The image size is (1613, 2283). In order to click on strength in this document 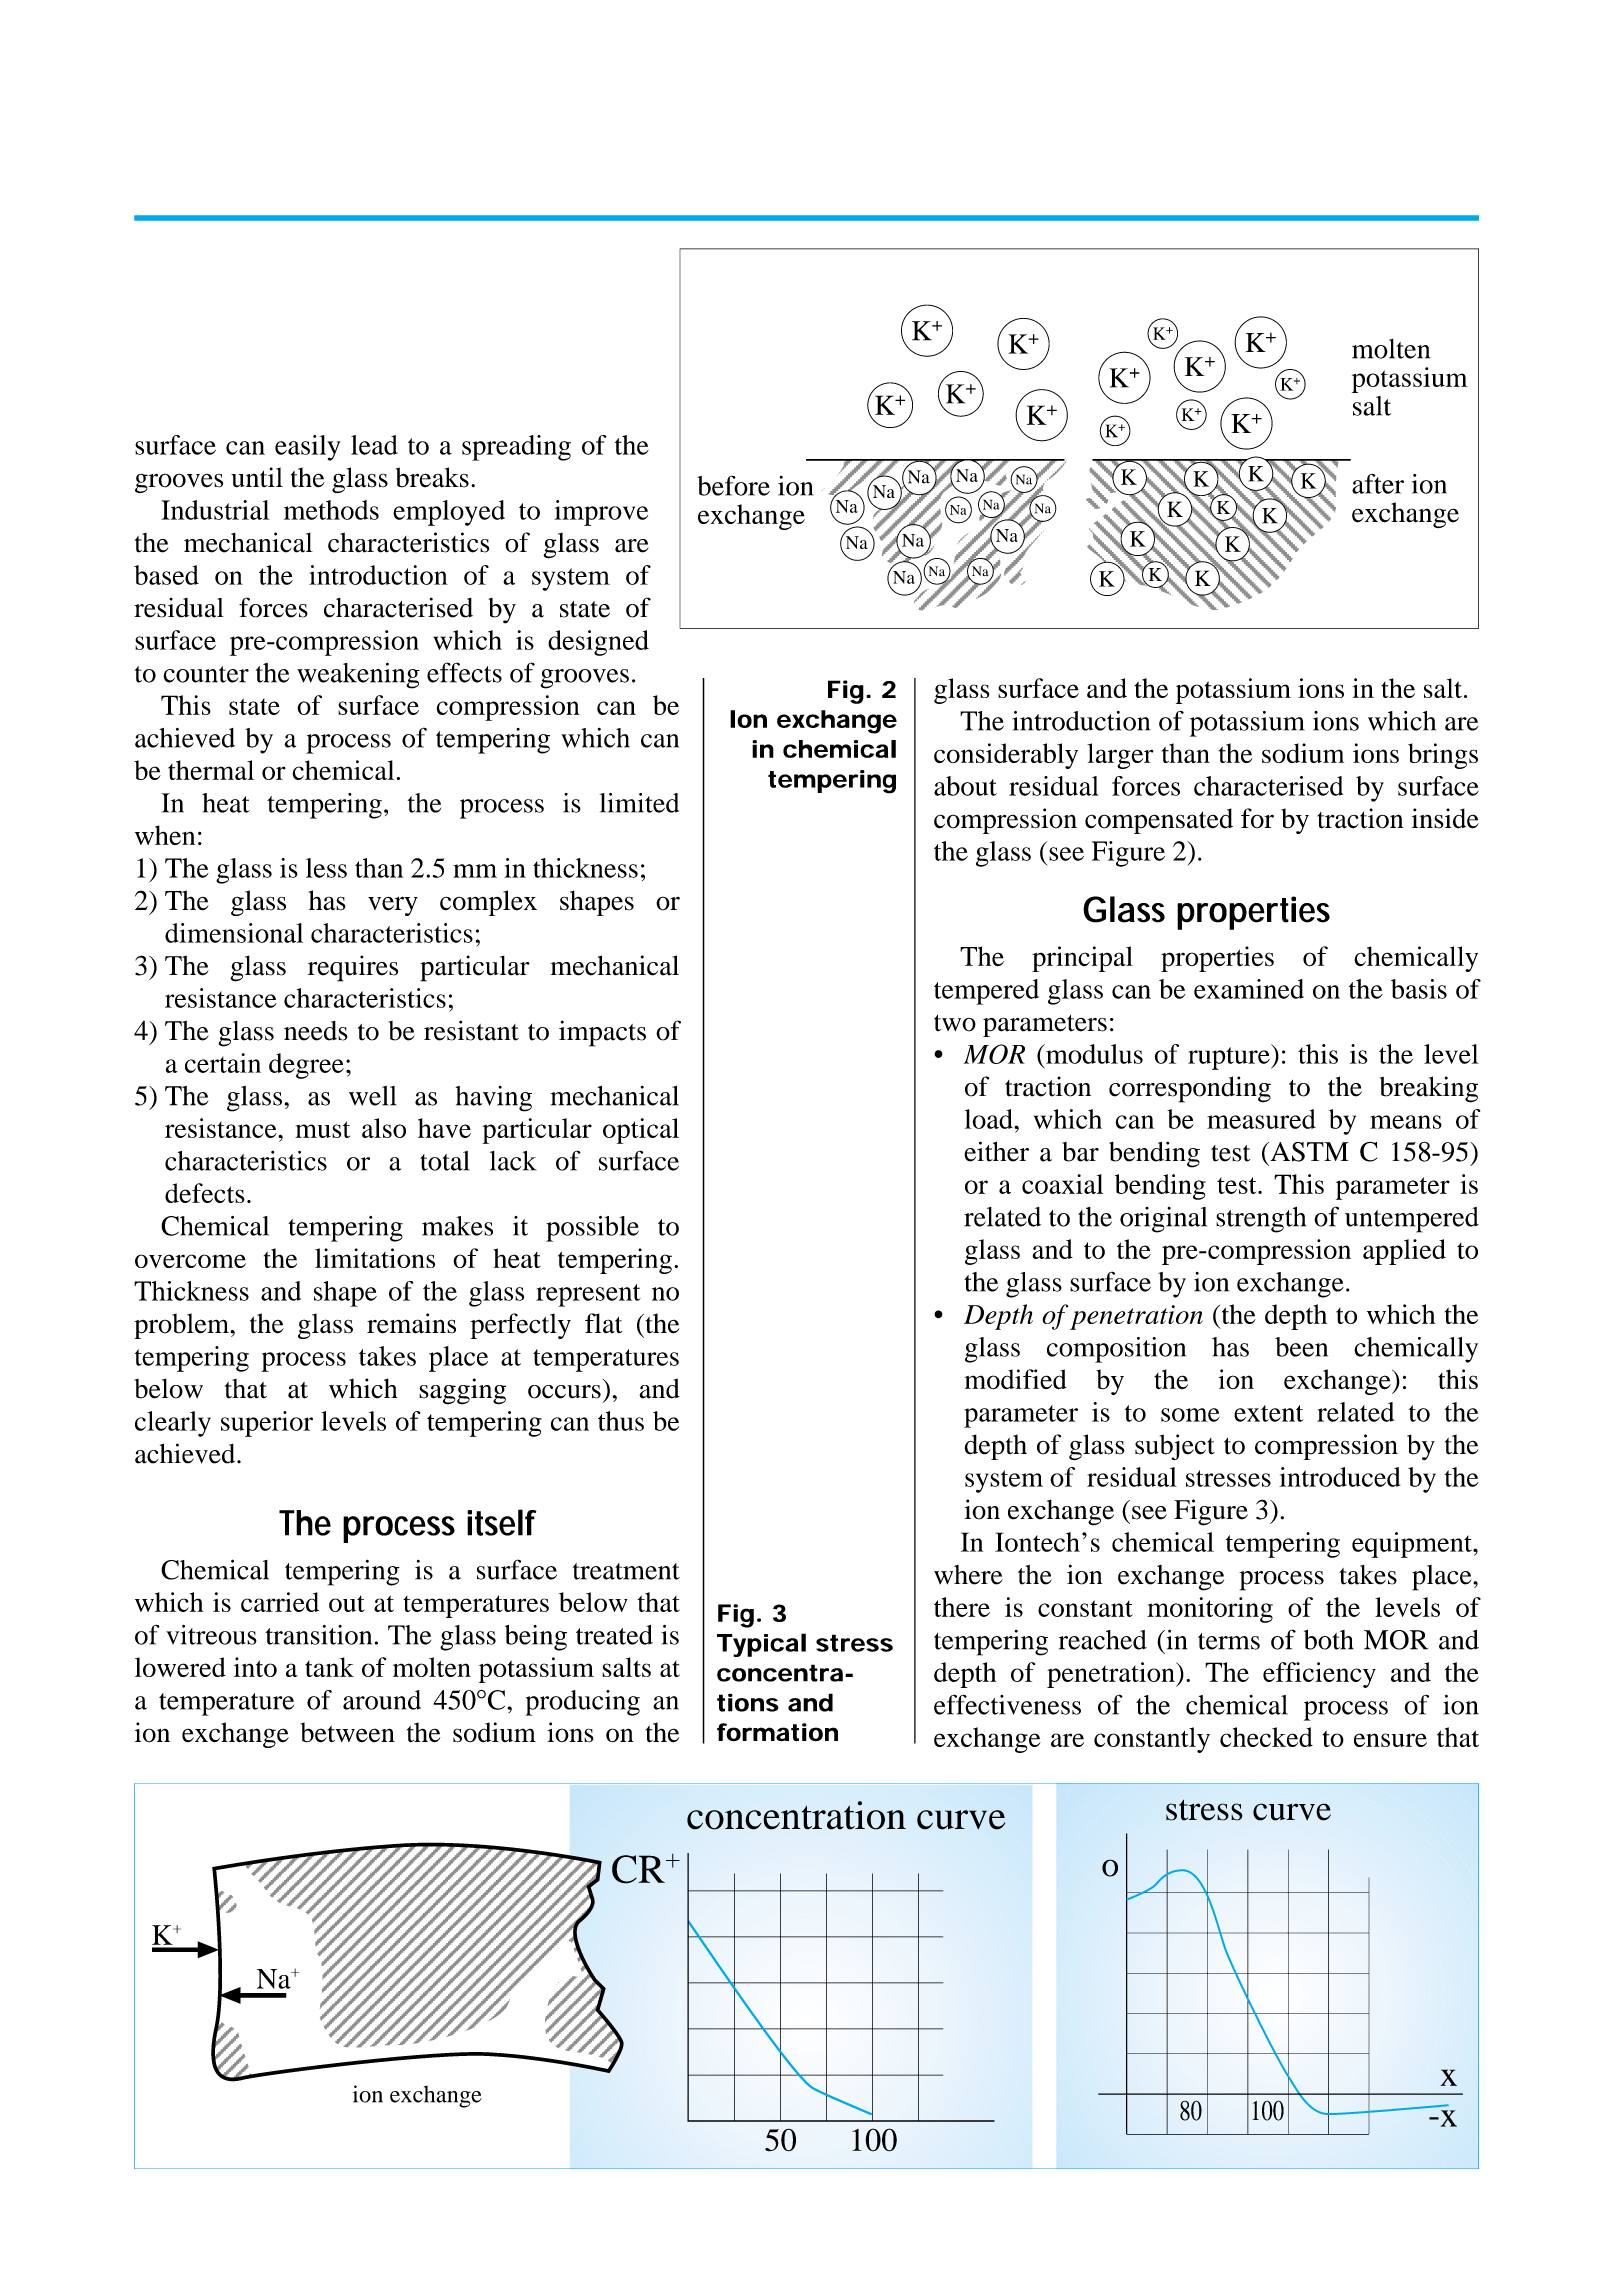, I will do `click(1261, 1220)`.
